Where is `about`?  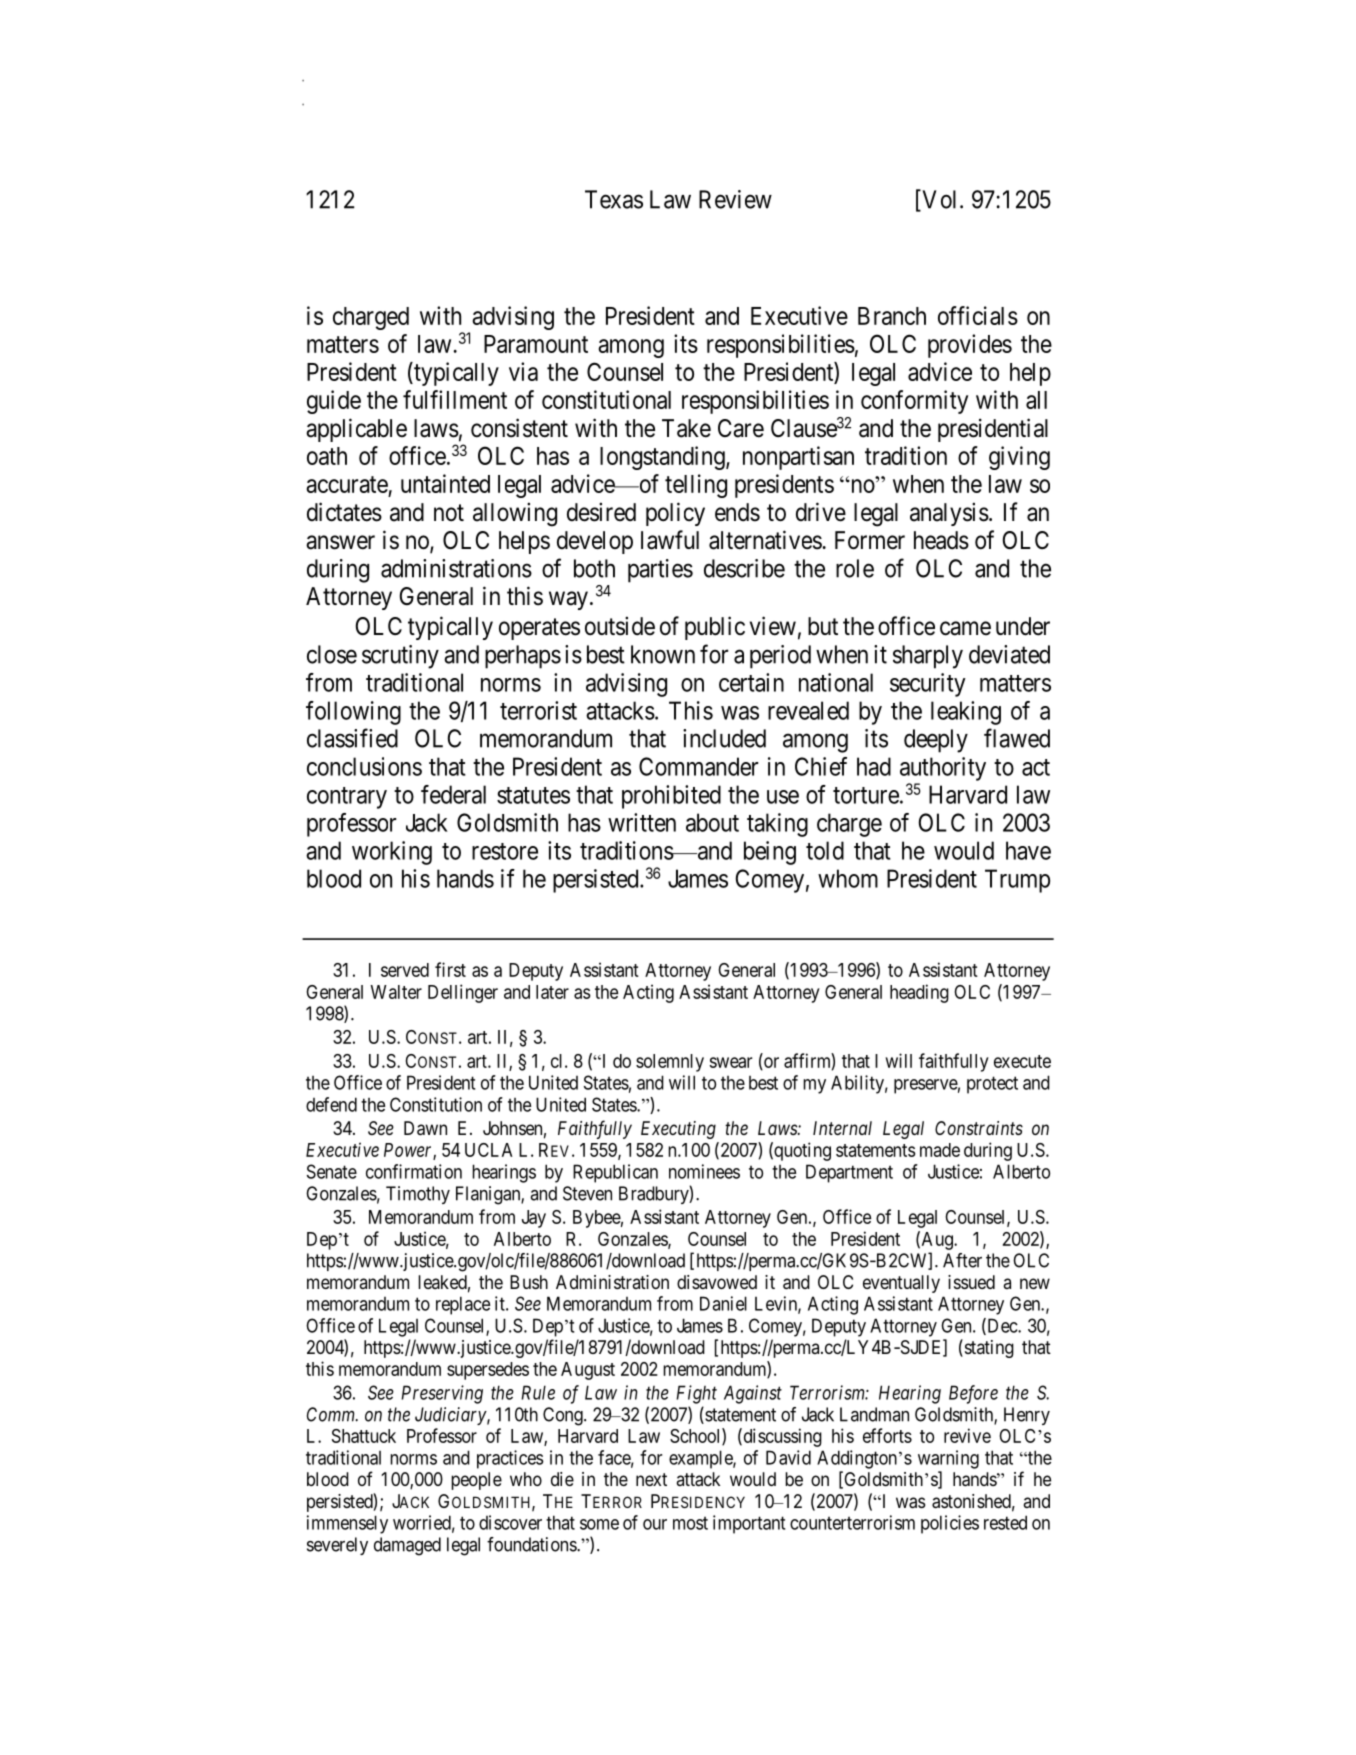
about is located at coordinates (712, 822).
